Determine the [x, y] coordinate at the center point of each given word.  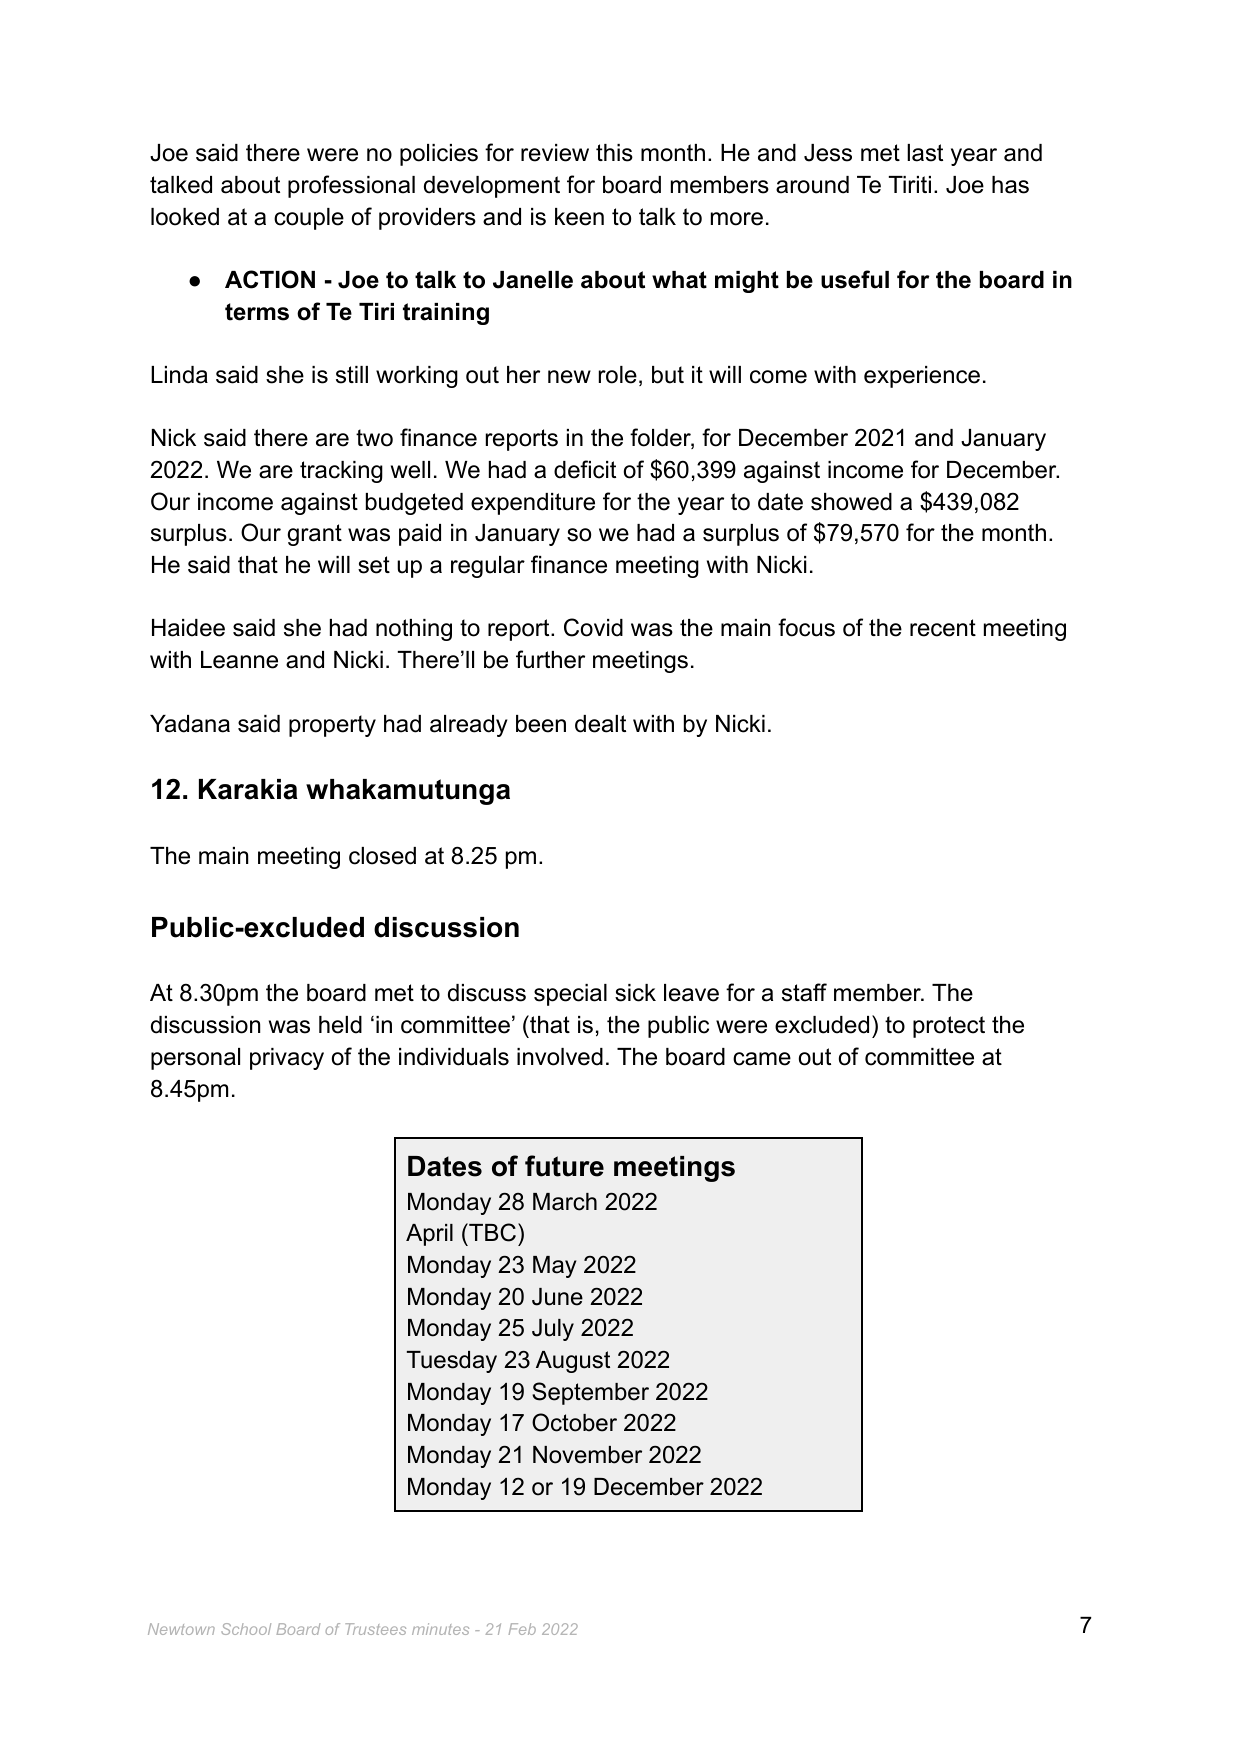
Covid [593, 627]
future [564, 1166]
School [246, 1629]
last [925, 153]
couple [309, 219]
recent [943, 628]
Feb [522, 1629]
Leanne [239, 660]
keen [579, 217]
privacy [287, 1059]
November [587, 1455]
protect [949, 1027]
